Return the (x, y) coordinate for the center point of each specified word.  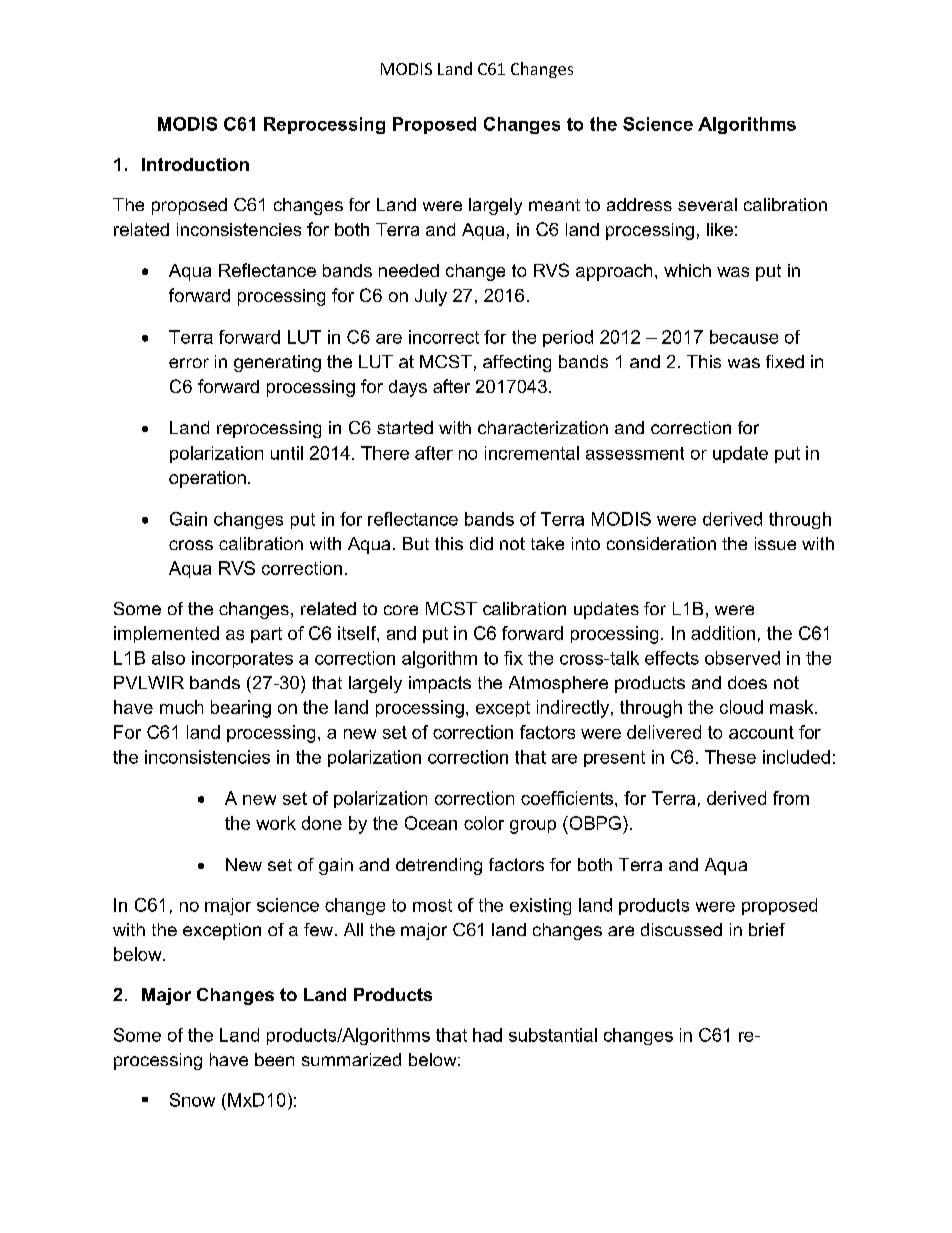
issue (775, 543)
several (707, 204)
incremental (532, 453)
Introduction (195, 164)
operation (207, 479)
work (276, 823)
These (730, 757)
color (484, 823)
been (274, 1059)
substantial (553, 1035)
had (487, 1035)
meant (554, 205)
